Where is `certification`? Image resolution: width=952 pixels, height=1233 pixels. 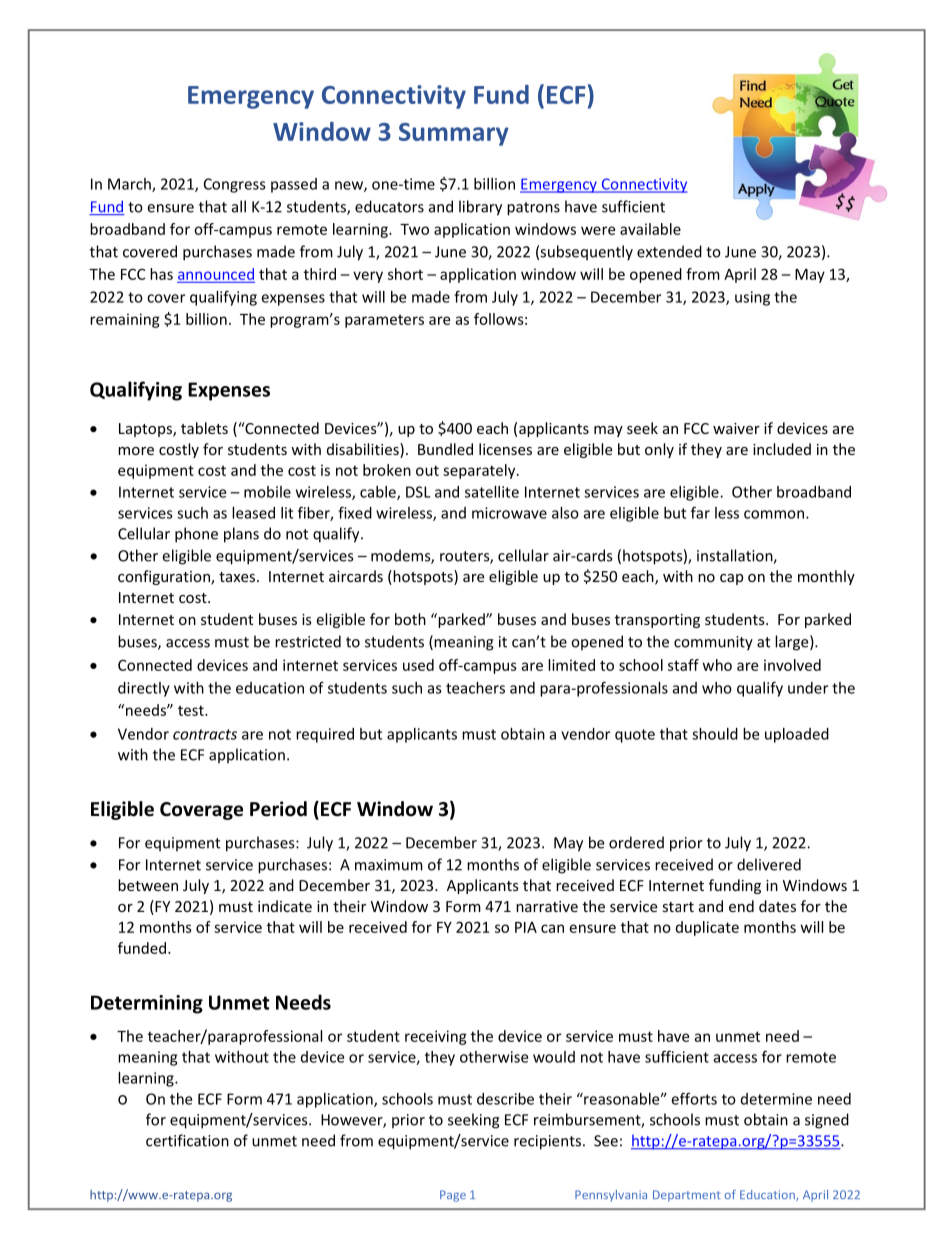
certification is located at coordinates (187, 1140).
